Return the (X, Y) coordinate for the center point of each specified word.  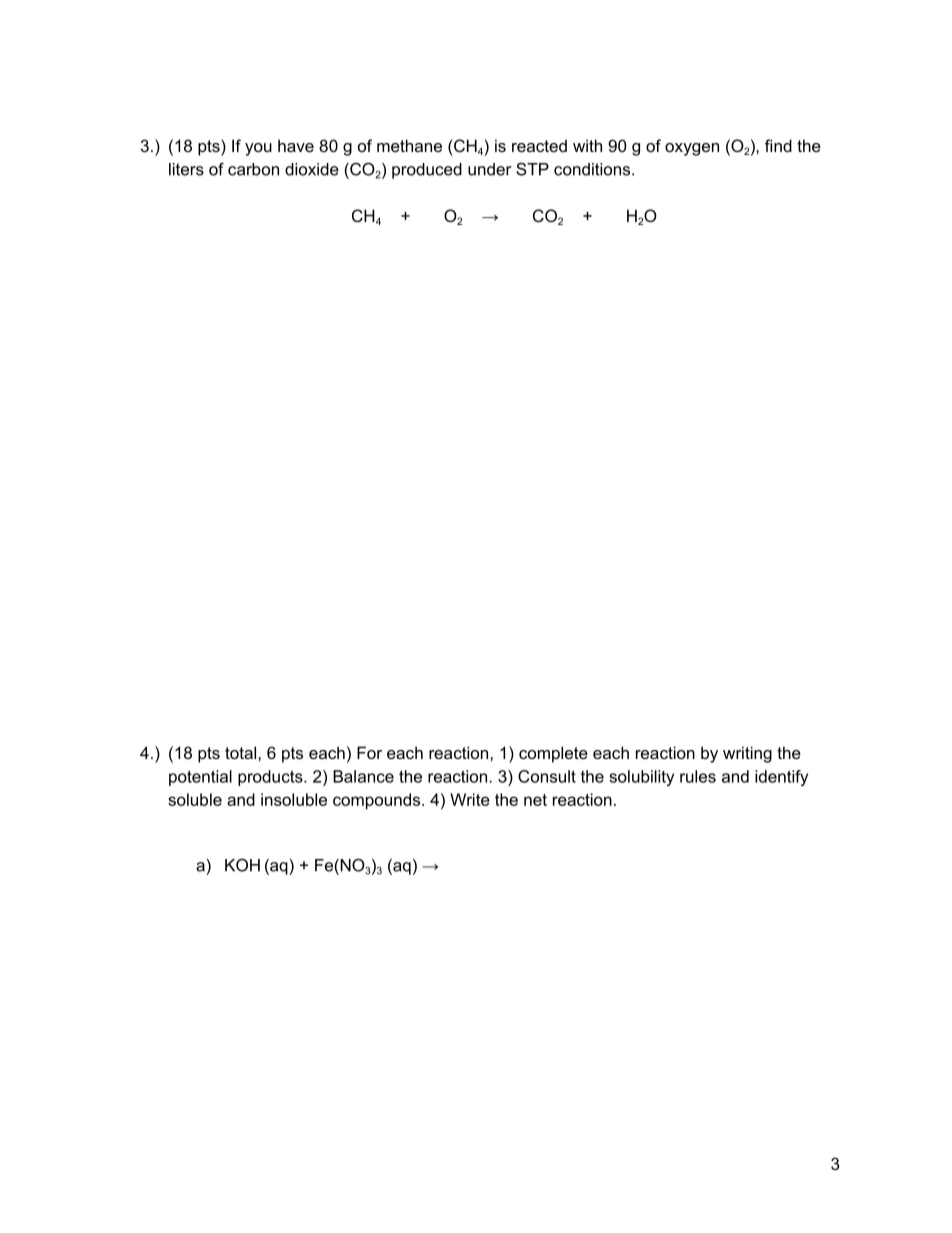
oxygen (692, 149)
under (489, 169)
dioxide (312, 169)
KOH (242, 865)
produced (427, 171)
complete (553, 754)
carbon (253, 169)
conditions (593, 169)
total (242, 752)
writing (747, 754)
